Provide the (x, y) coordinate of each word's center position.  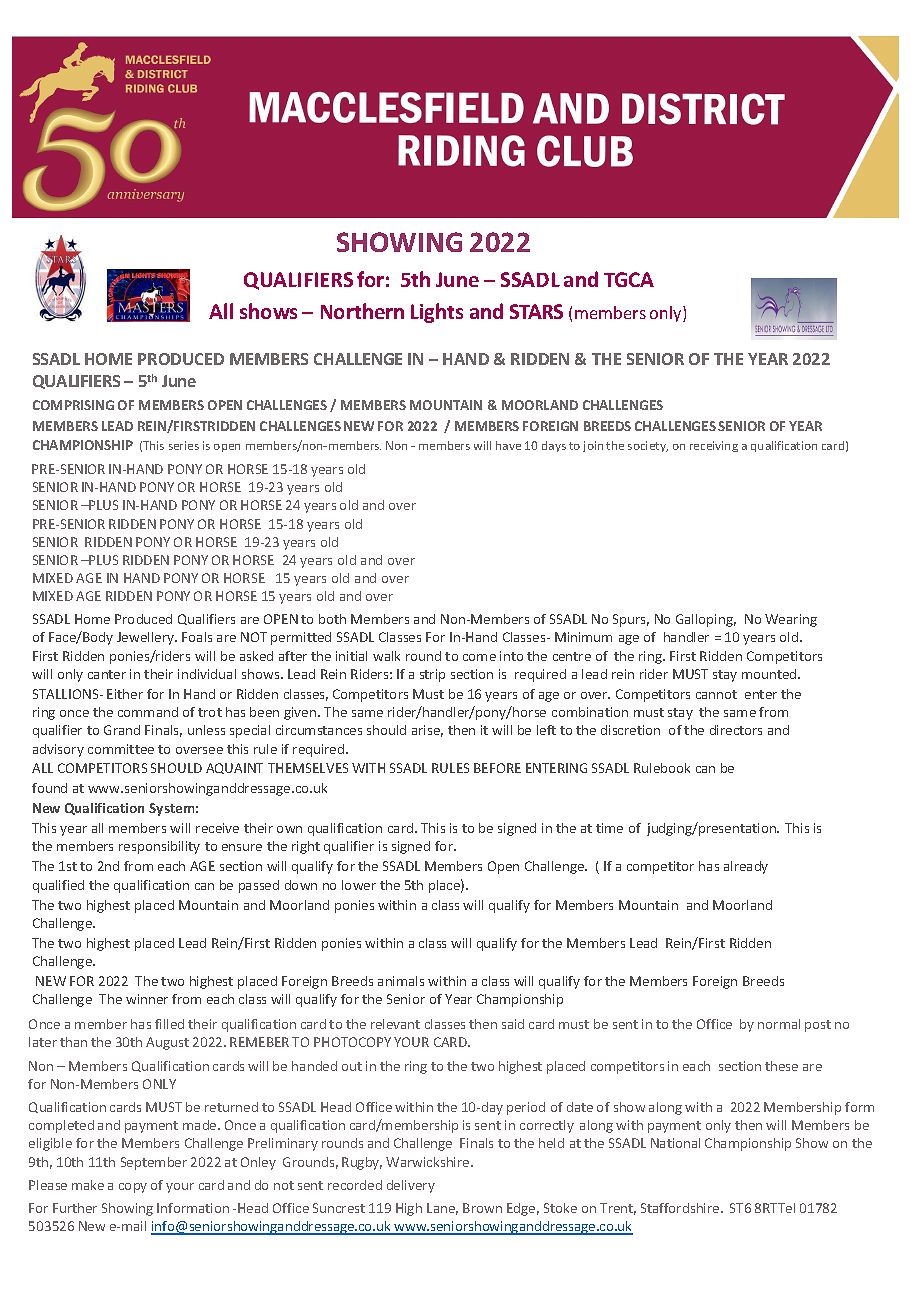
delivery (411, 1186)
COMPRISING (73, 405)
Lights (437, 313)
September (154, 1163)
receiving (714, 446)
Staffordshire (681, 1208)
